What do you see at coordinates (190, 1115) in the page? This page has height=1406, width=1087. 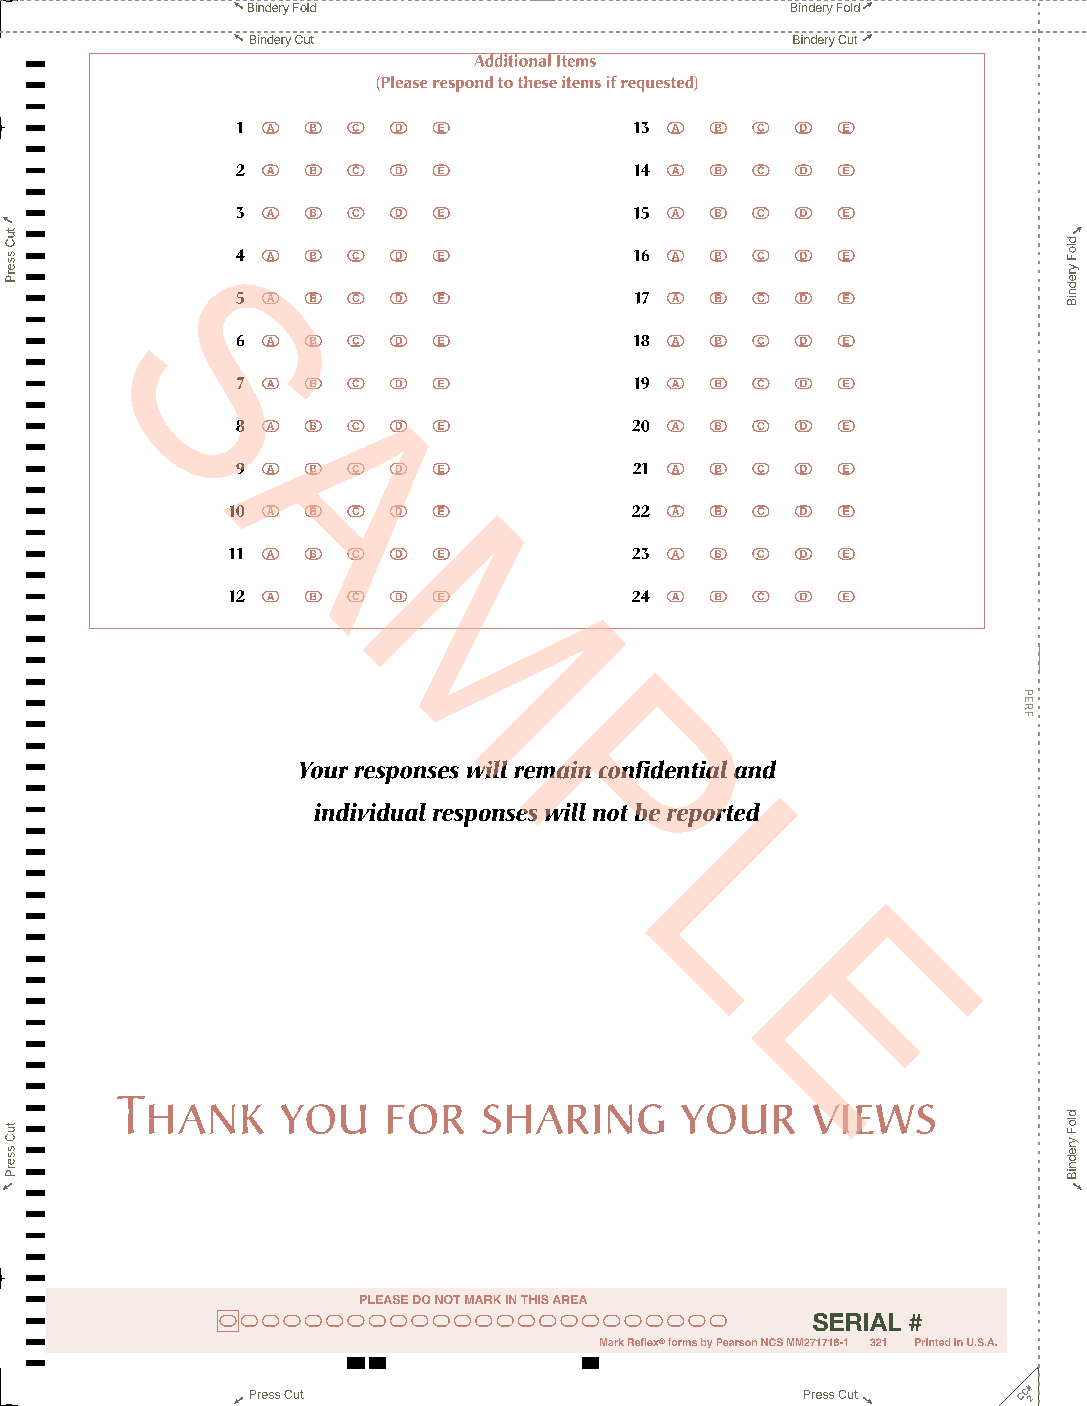 I see `Thank` at bounding box center [190, 1115].
